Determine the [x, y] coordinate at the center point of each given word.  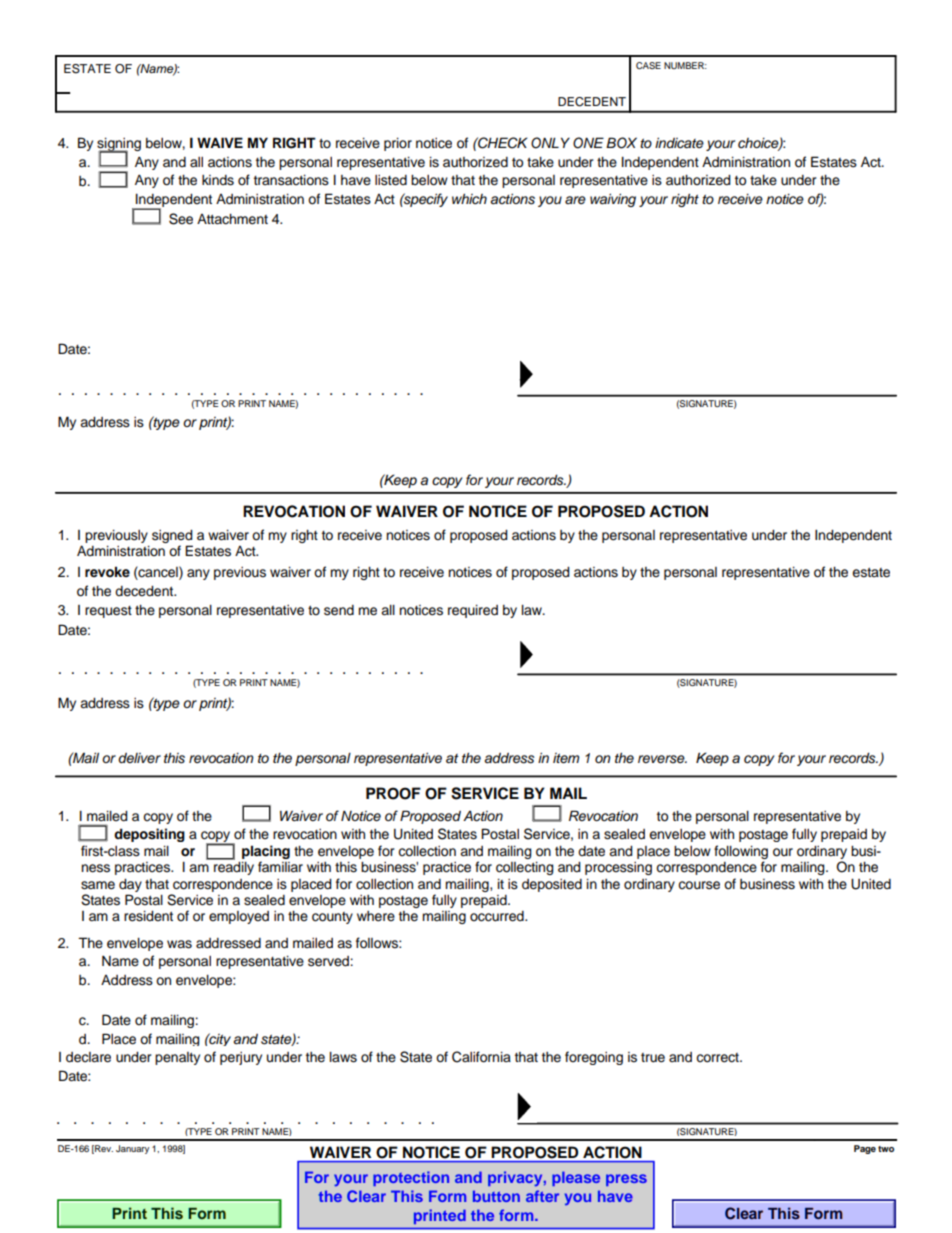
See [181, 219]
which [469, 199]
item [566, 758]
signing [119, 146]
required [473, 611]
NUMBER [685, 65]
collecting [525, 868]
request [108, 612]
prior [398, 144]
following [741, 853]
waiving [613, 200]
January [132, 1149]
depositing [149, 835]
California [481, 1057]
